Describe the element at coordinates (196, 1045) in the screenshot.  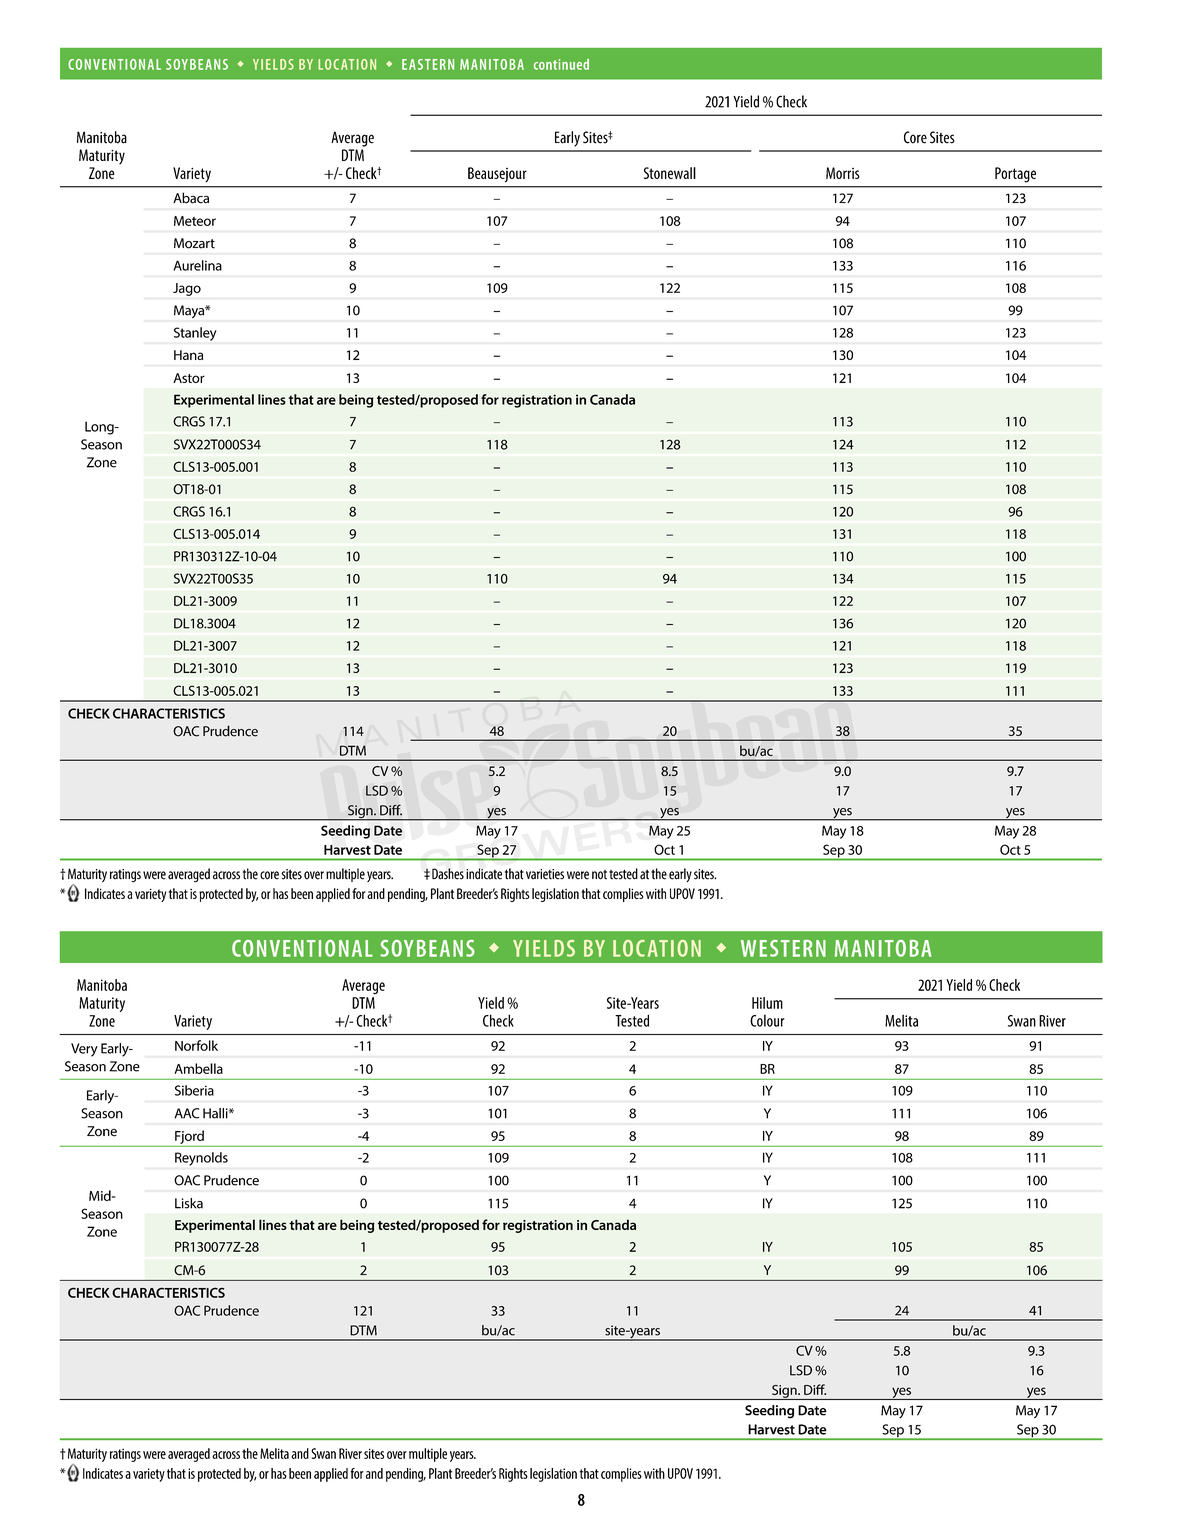
I see `Norfolk` at that location.
